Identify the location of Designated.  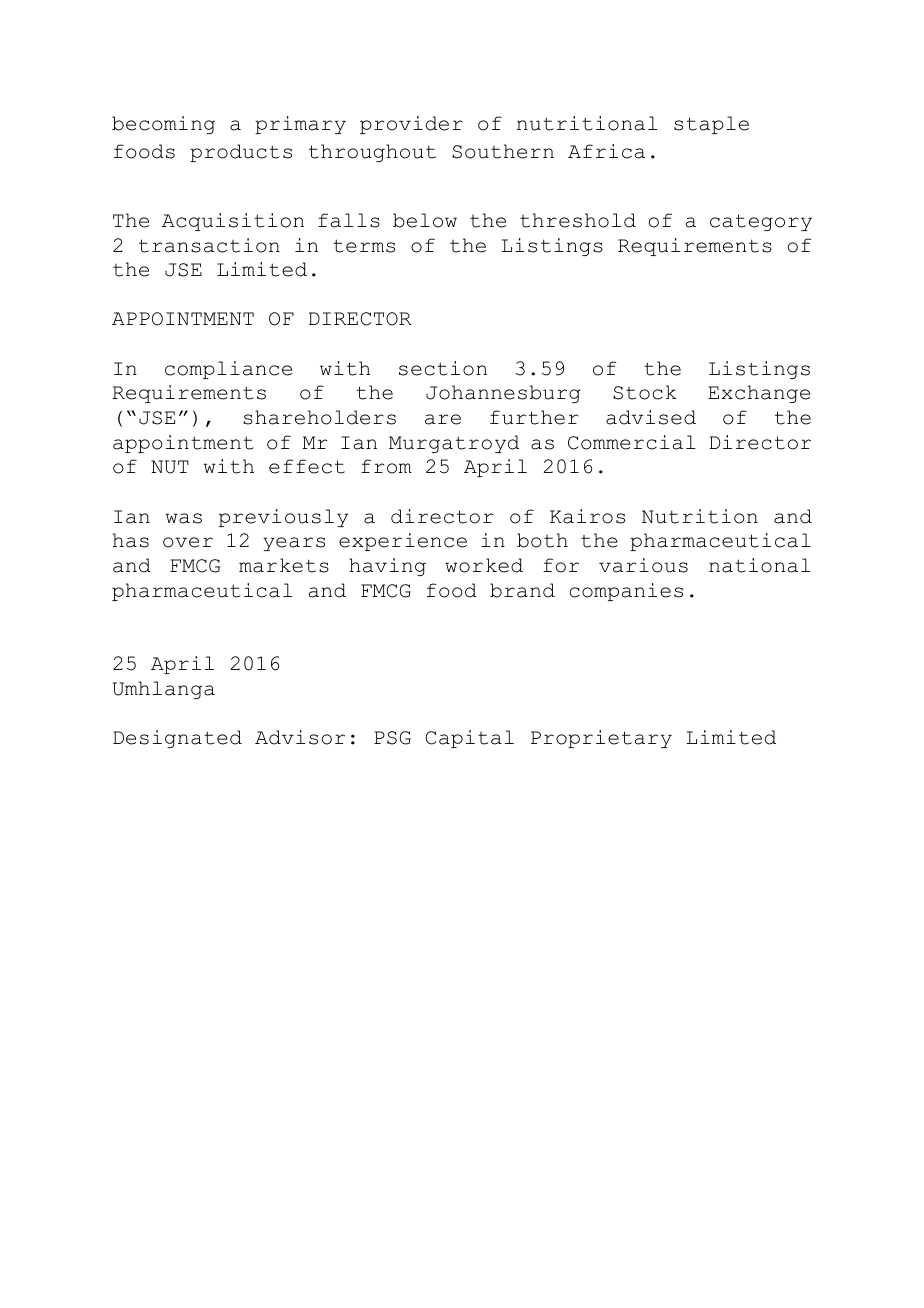
(177, 739).
